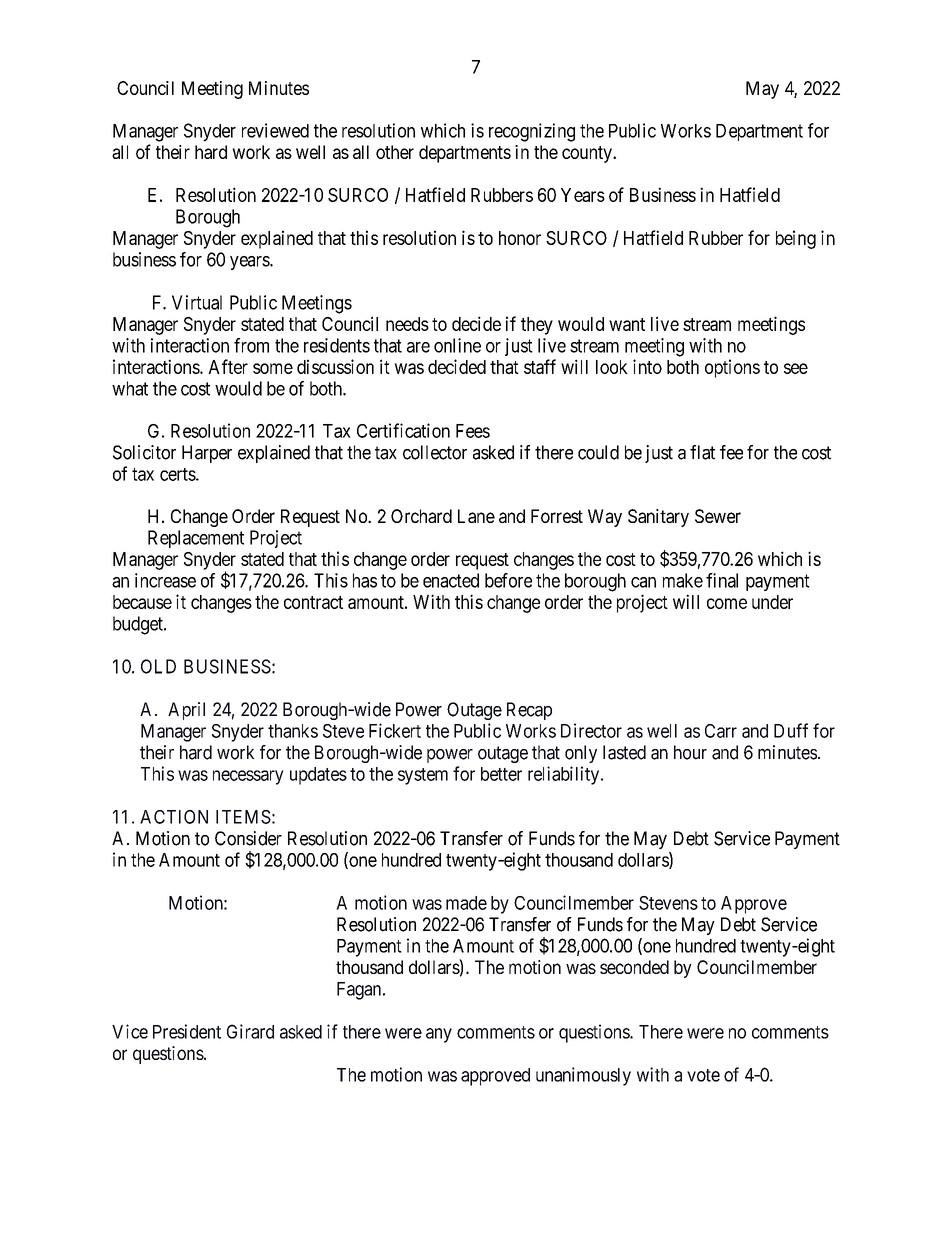 The height and width of the screenshot is (1233, 952). Describe the element at coordinates (732, 368) in the screenshot. I see `options` at that location.
